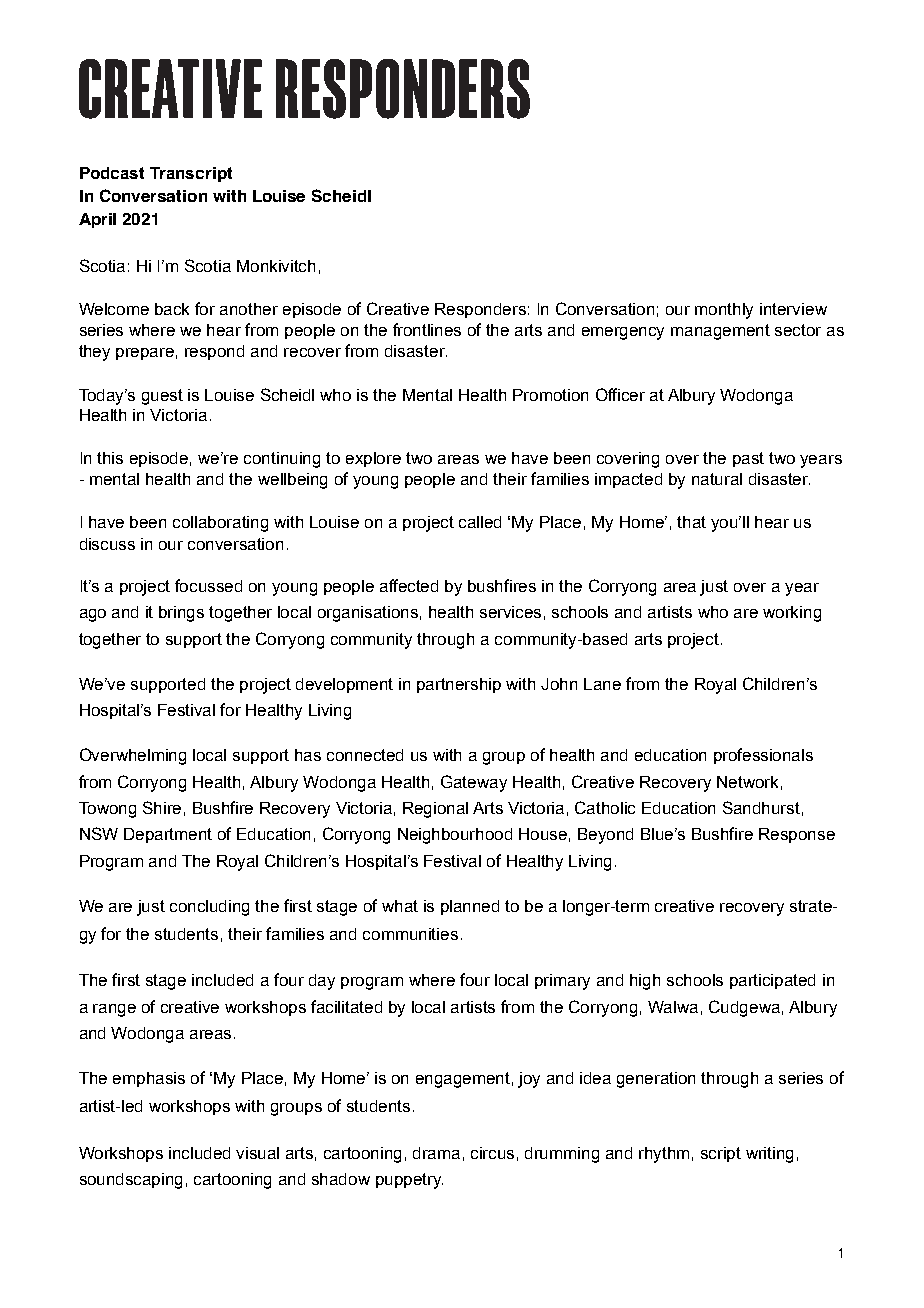 This screenshot has height=1308, width=924. Describe the element at coordinates (181, 614) in the screenshot. I see `brings` at that location.
